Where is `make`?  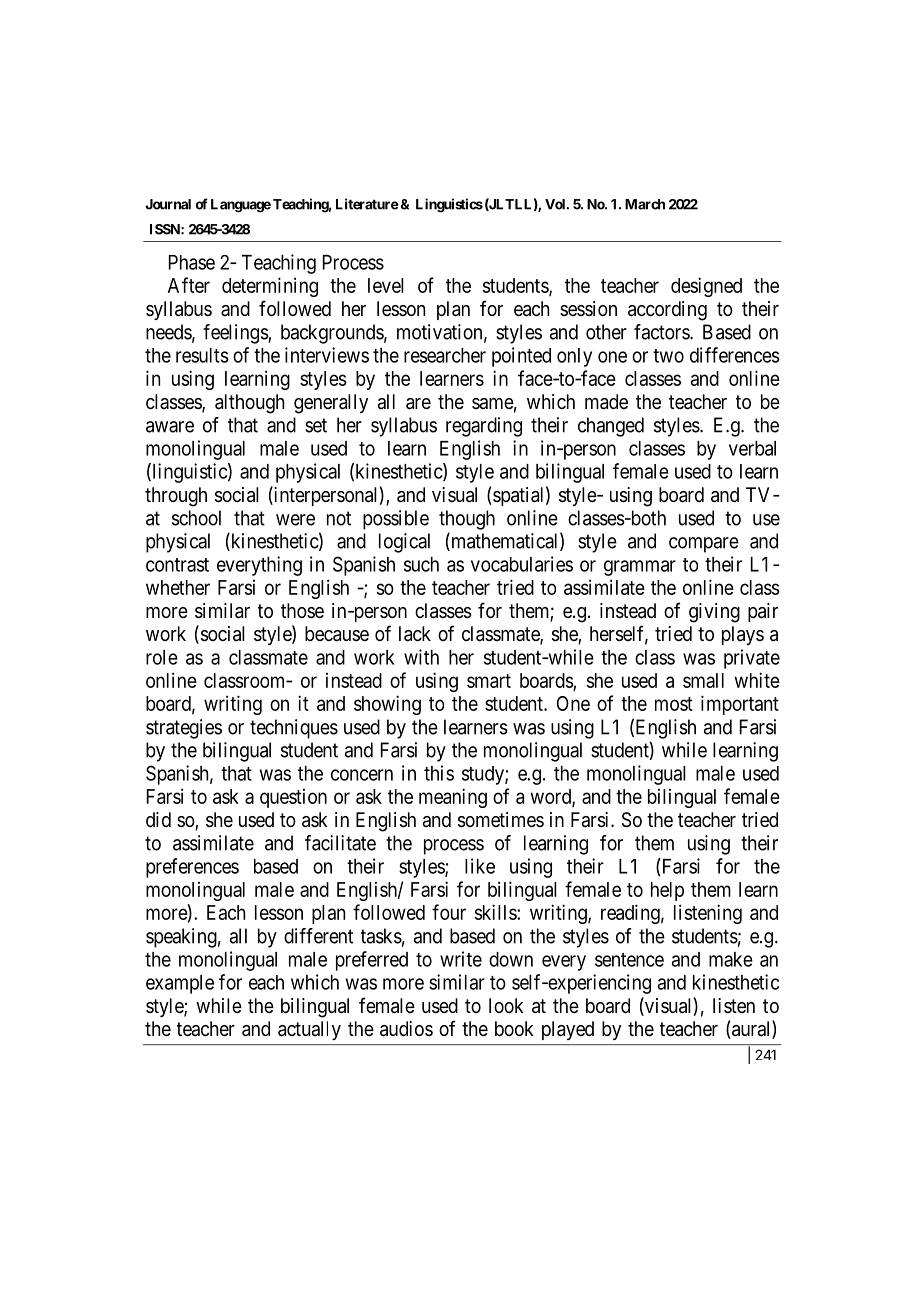
make is located at coordinates (731, 959).
